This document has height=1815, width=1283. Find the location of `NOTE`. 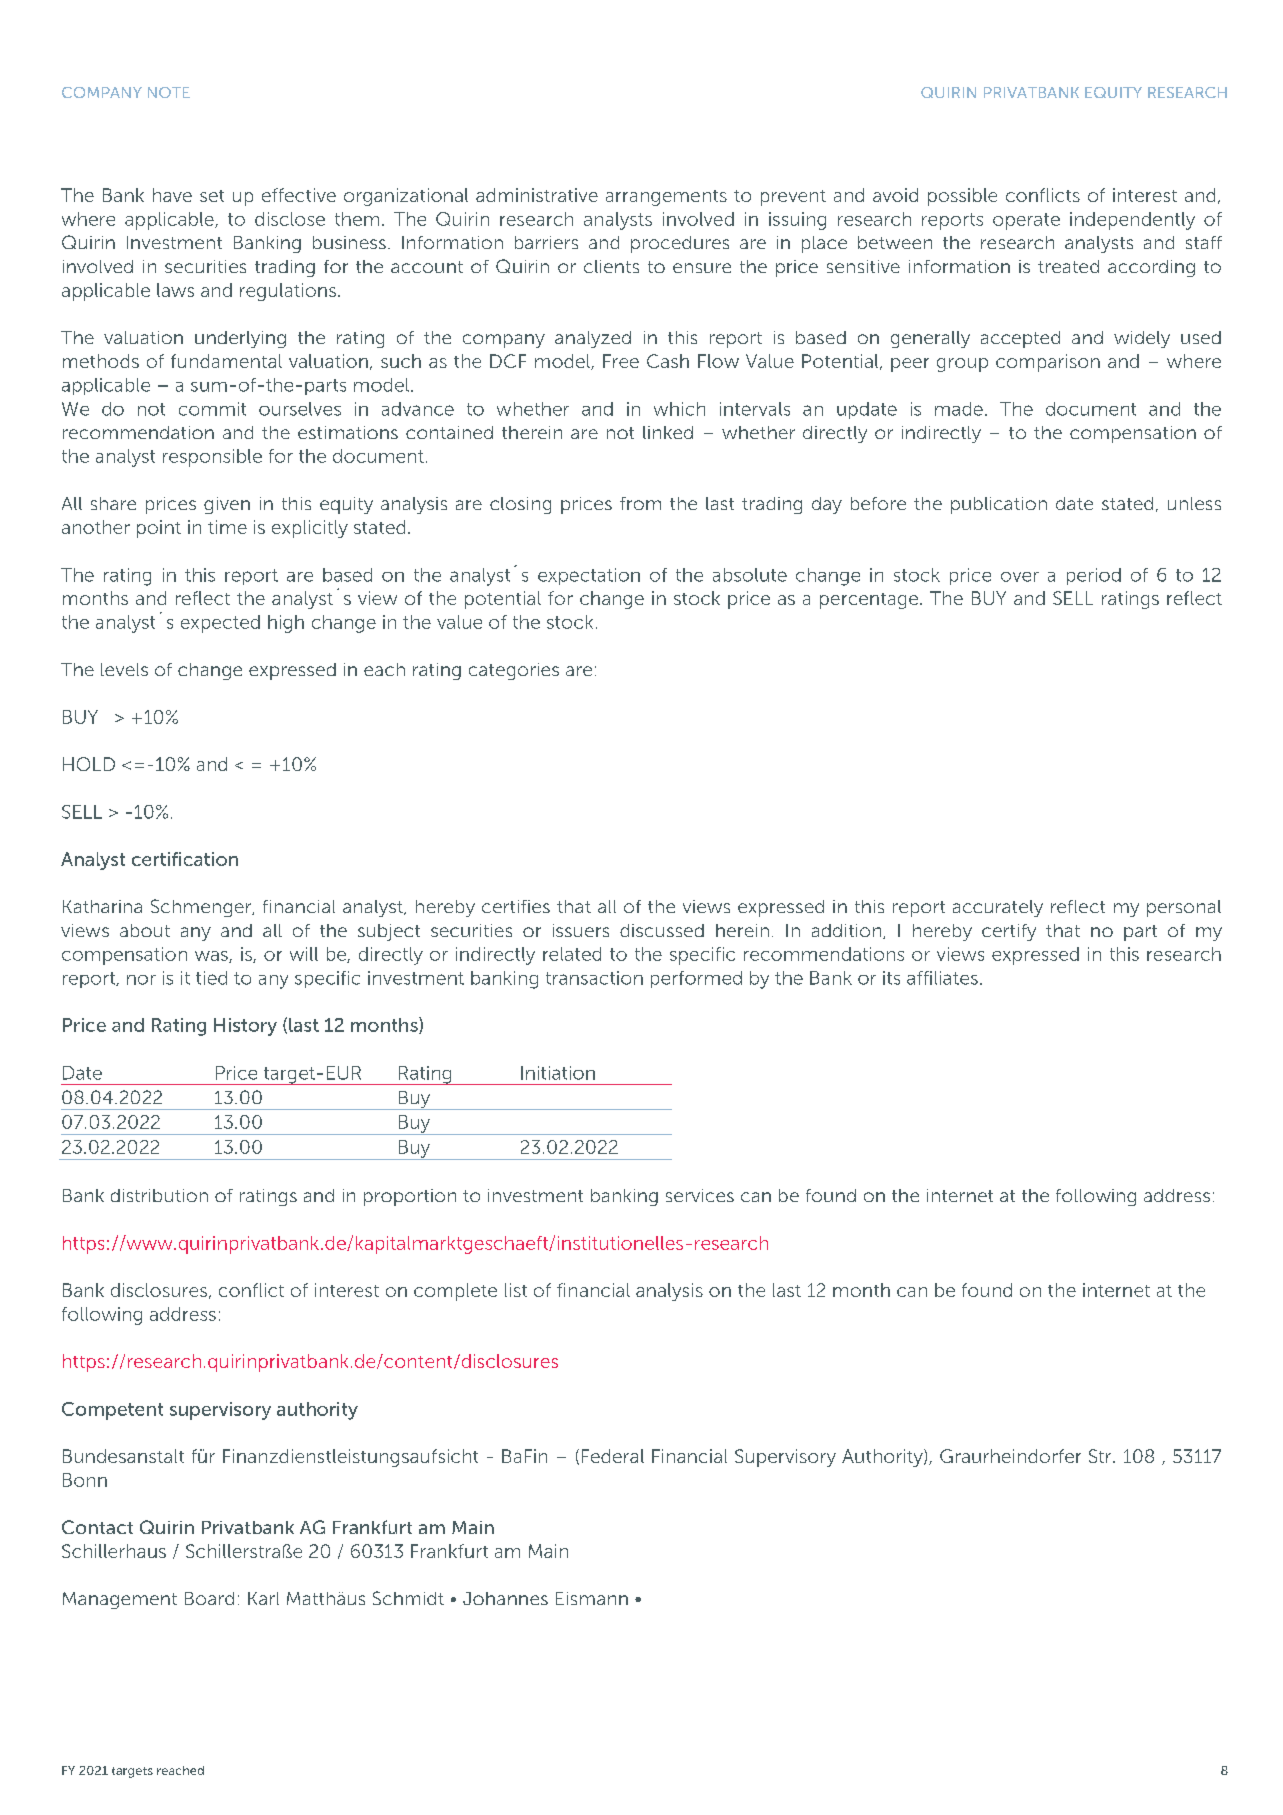

NOTE is located at coordinates (169, 92).
